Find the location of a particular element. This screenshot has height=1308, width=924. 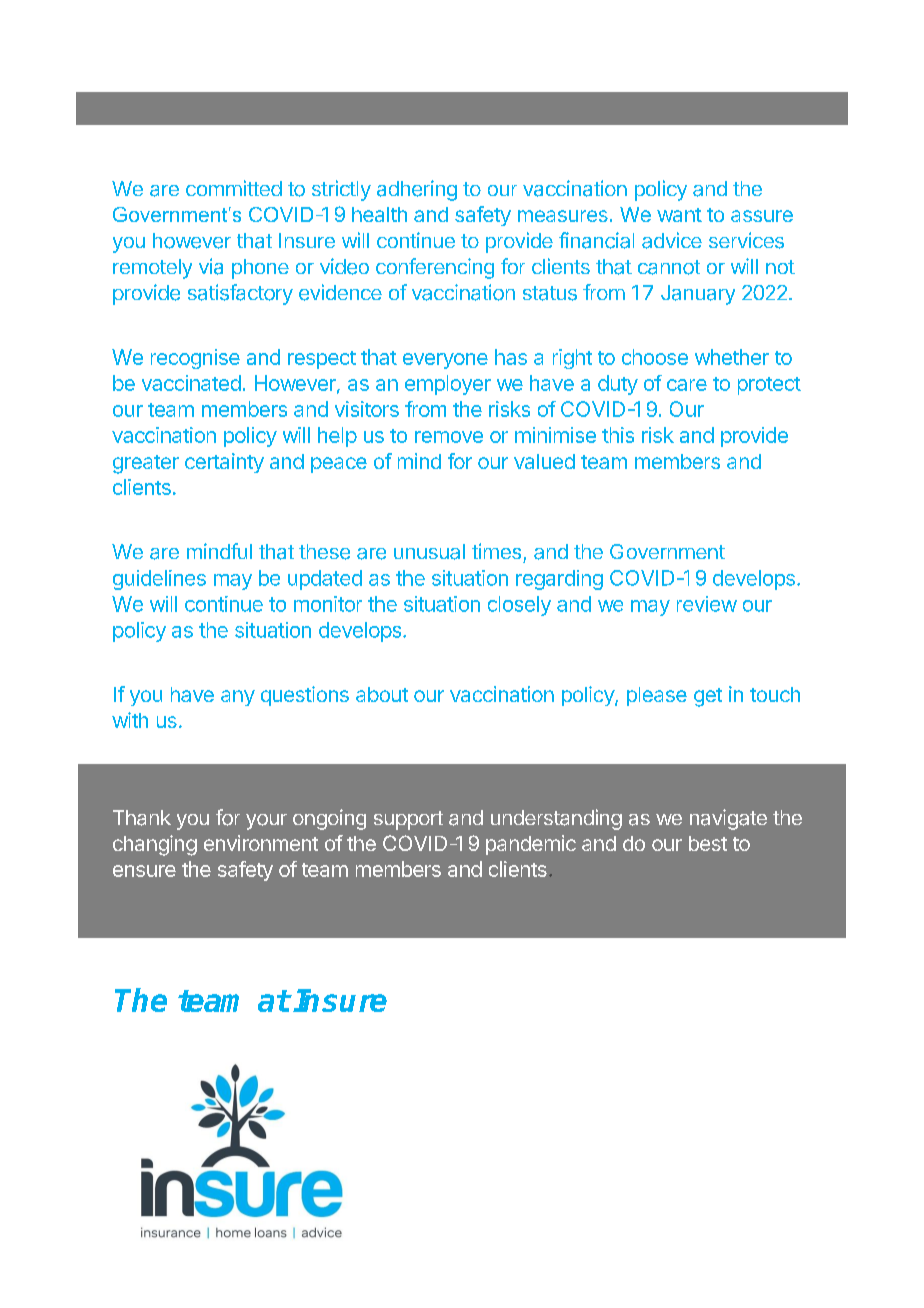

review is located at coordinates (707, 604).
